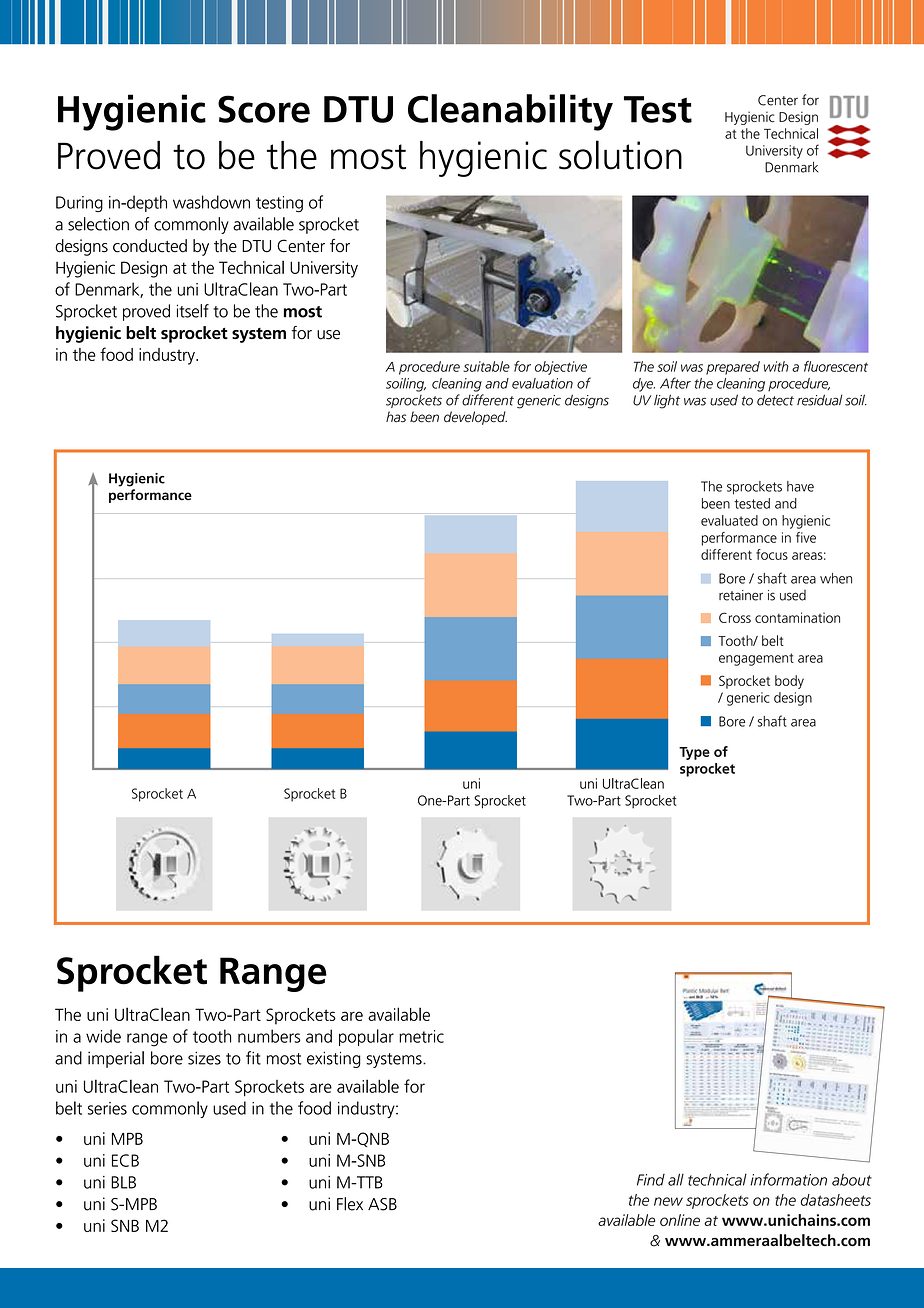  I want to click on Score, so click(264, 109).
